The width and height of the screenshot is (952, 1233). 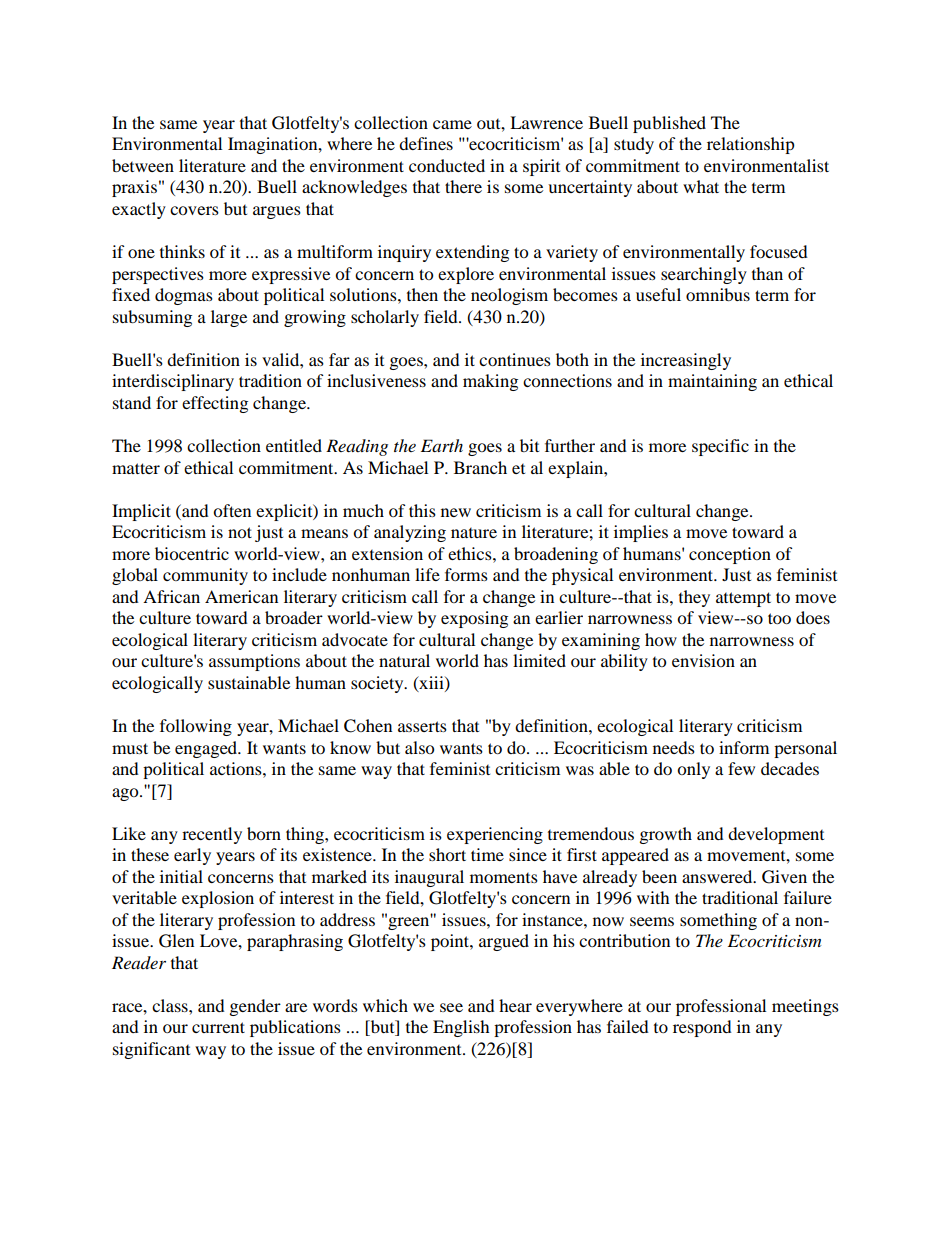 I want to click on relationship, so click(x=751, y=145).
